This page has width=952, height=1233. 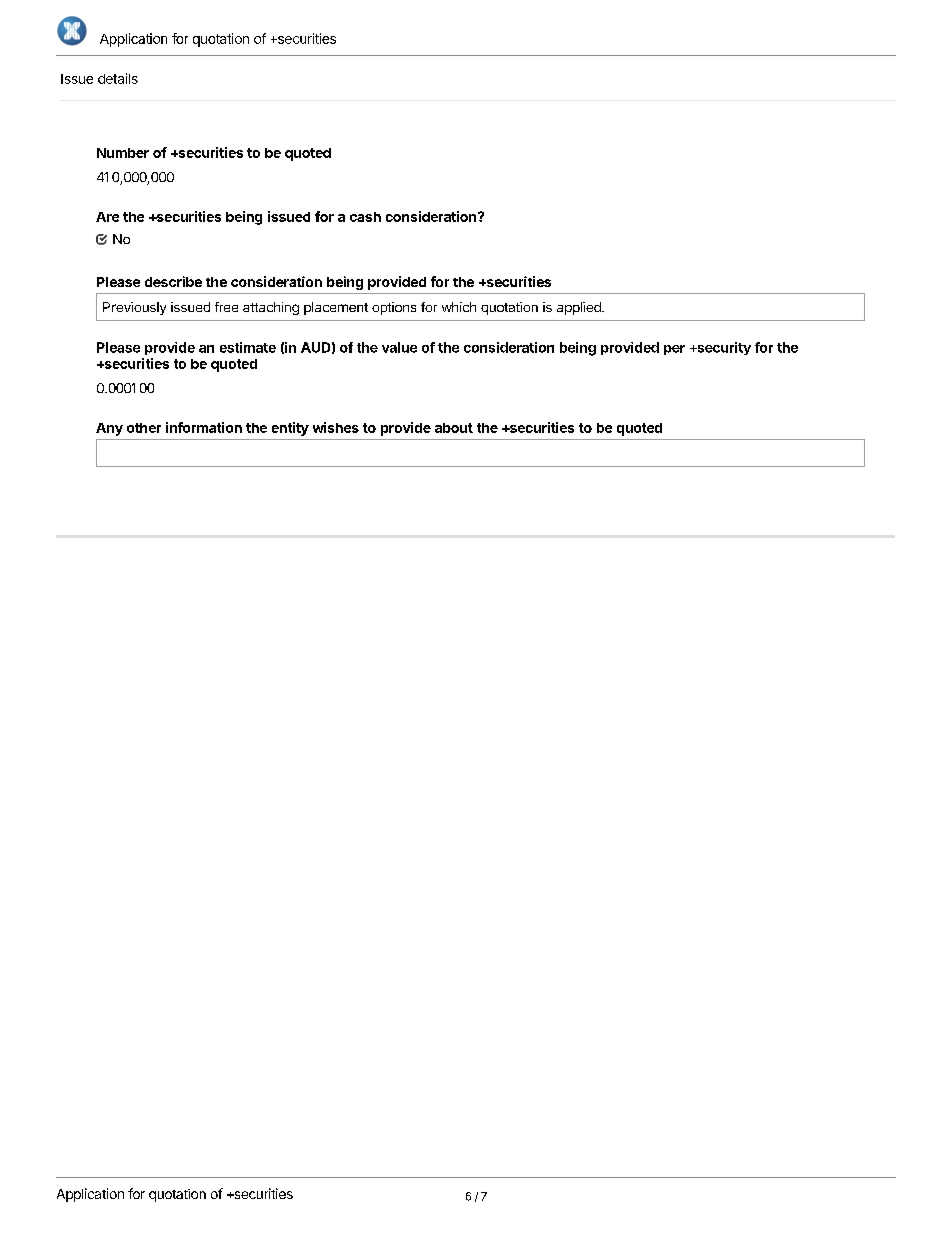 What do you see at coordinates (226, 307) in the page?
I see `free` at bounding box center [226, 307].
